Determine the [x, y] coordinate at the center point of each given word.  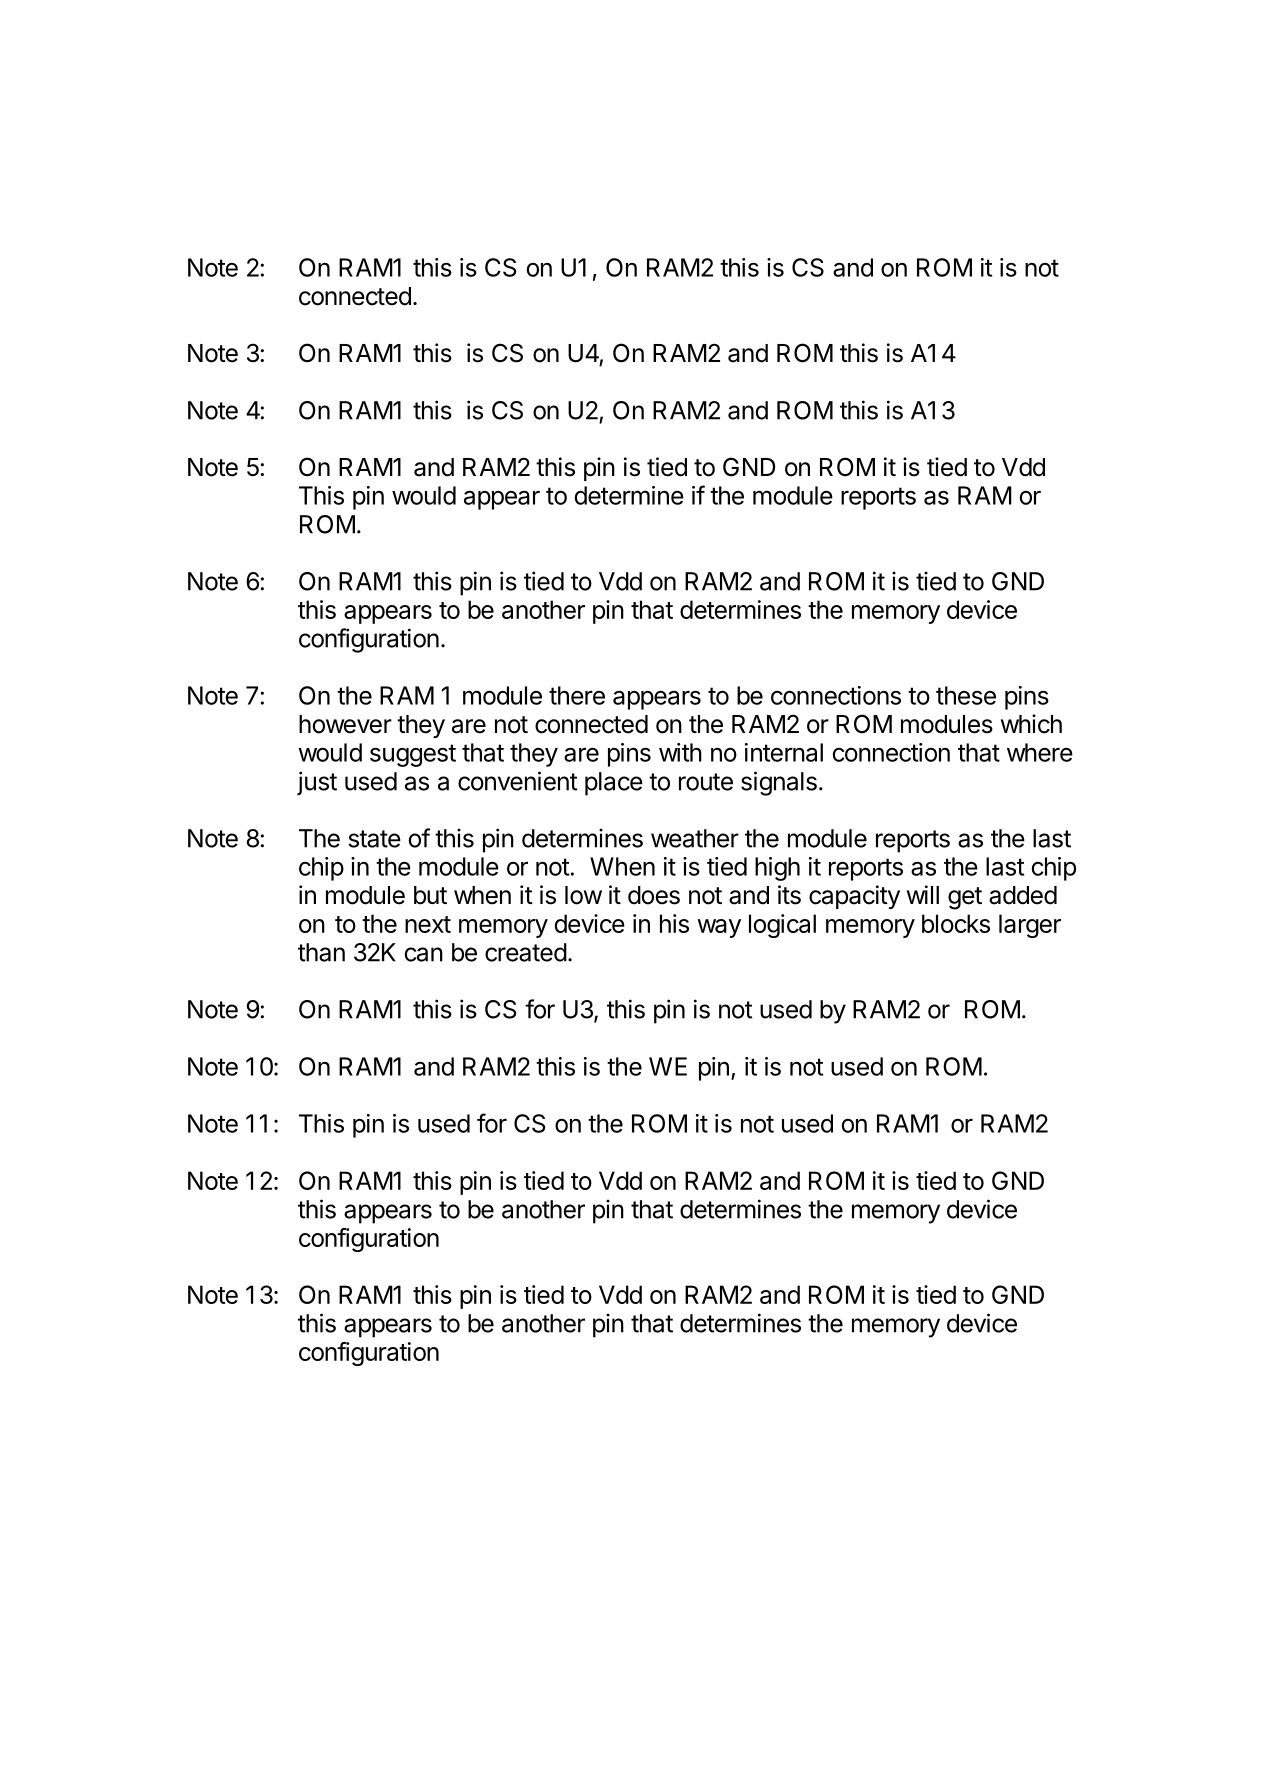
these [966, 695]
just [317, 783]
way [719, 928]
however [345, 724]
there [577, 695]
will [923, 894]
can [423, 954]
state [374, 839]
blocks [956, 923]
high [777, 869]
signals [779, 783]
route [706, 782]
